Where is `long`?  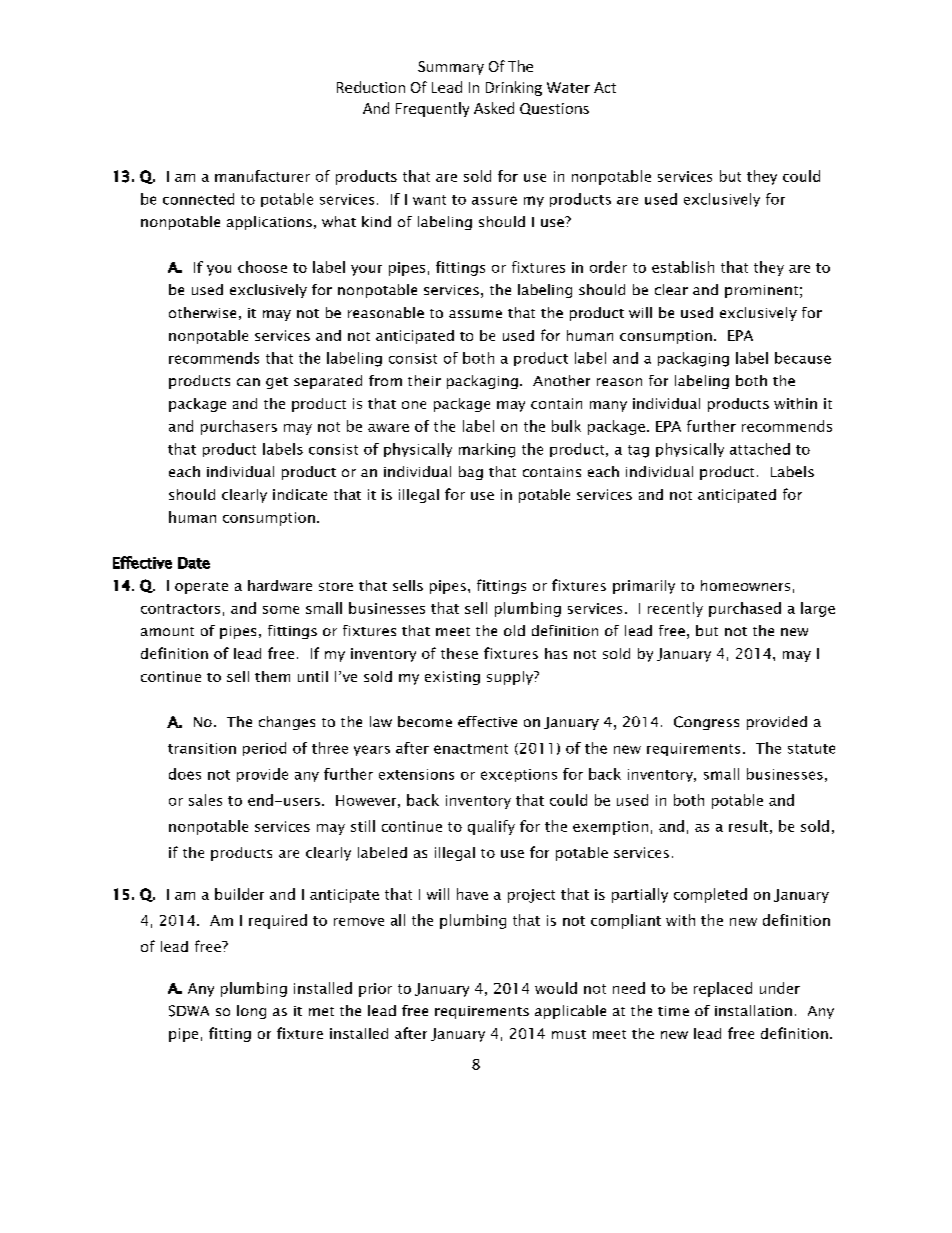
long is located at coordinates (251, 1012).
